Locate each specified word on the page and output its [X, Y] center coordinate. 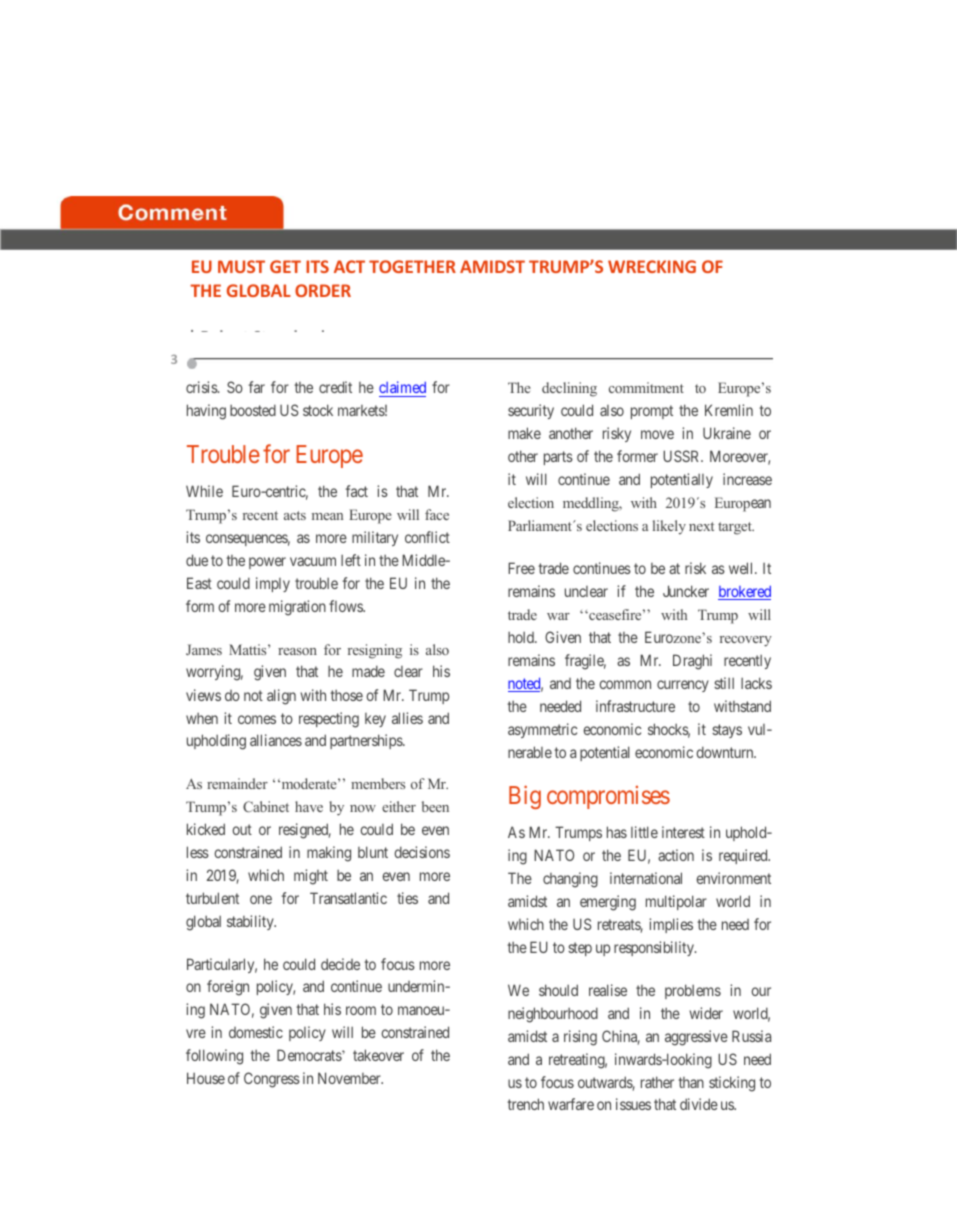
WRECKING [652, 266]
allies [407, 718]
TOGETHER [412, 266]
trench [525, 1104]
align [281, 697]
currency [683, 686]
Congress [272, 1080]
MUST [241, 266]
